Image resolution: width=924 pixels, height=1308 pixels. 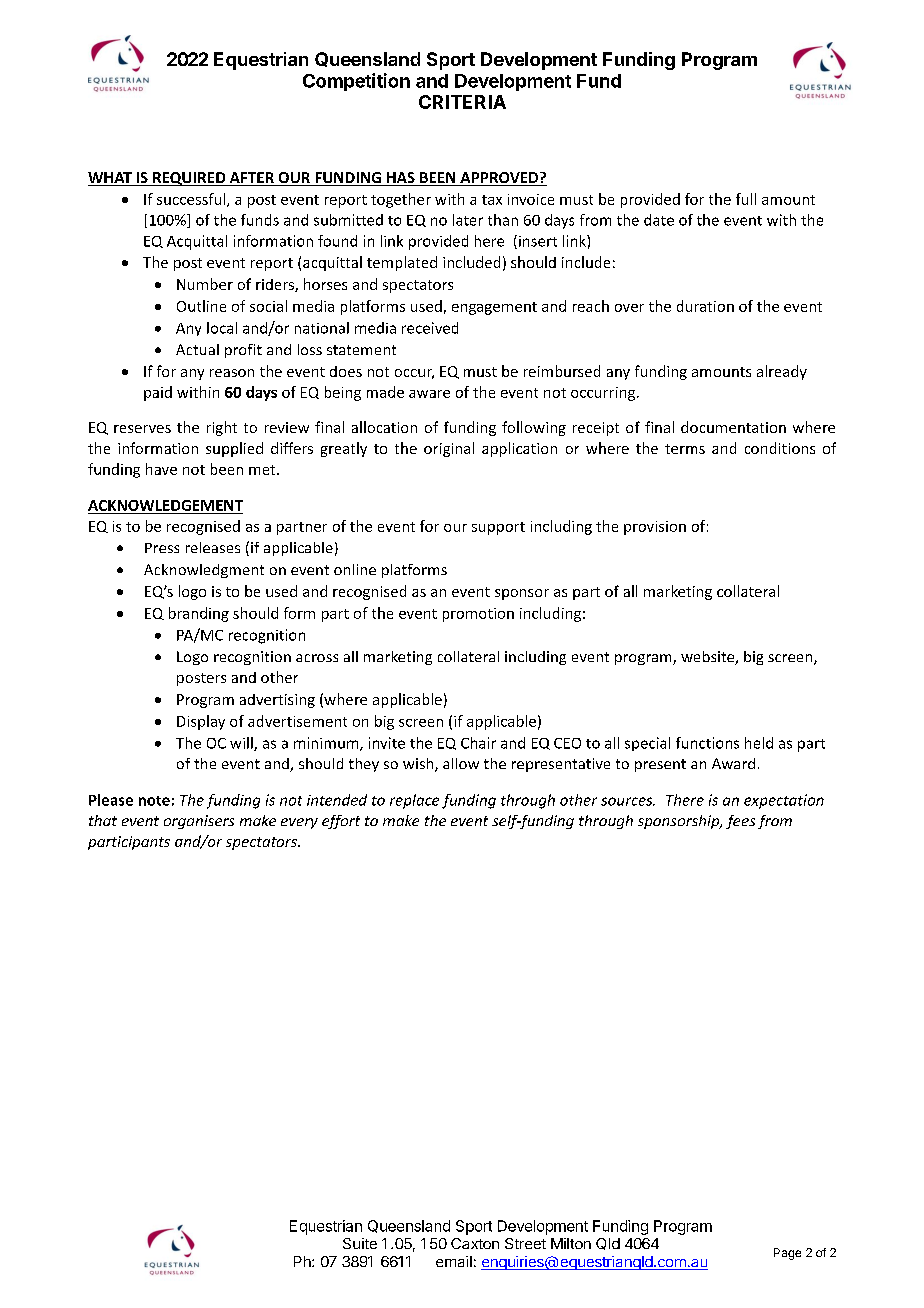 What do you see at coordinates (746, 199) in the screenshot?
I see `full` at bounding box center [746, 199].
